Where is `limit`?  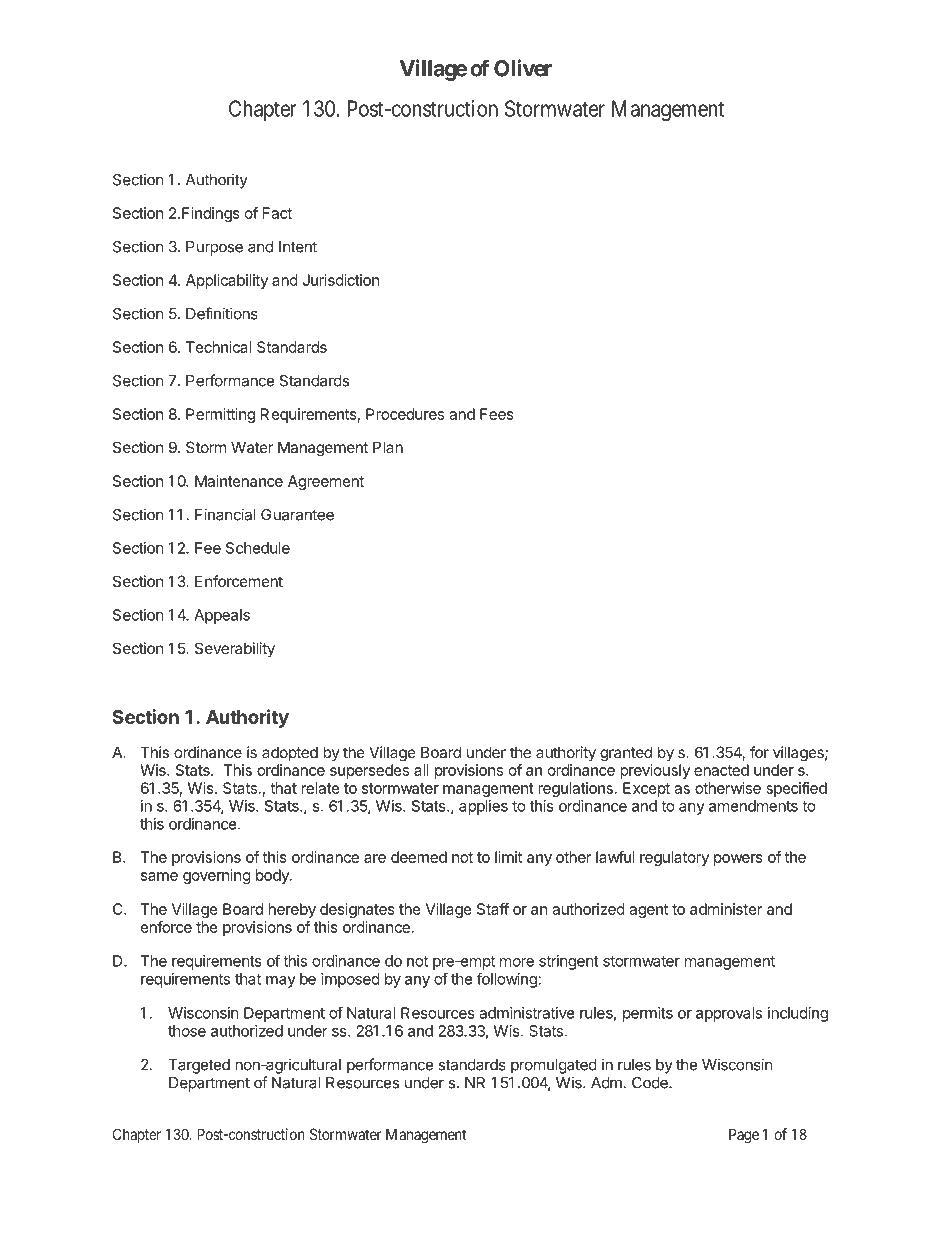 limit is located at coordinates (508, 857).
